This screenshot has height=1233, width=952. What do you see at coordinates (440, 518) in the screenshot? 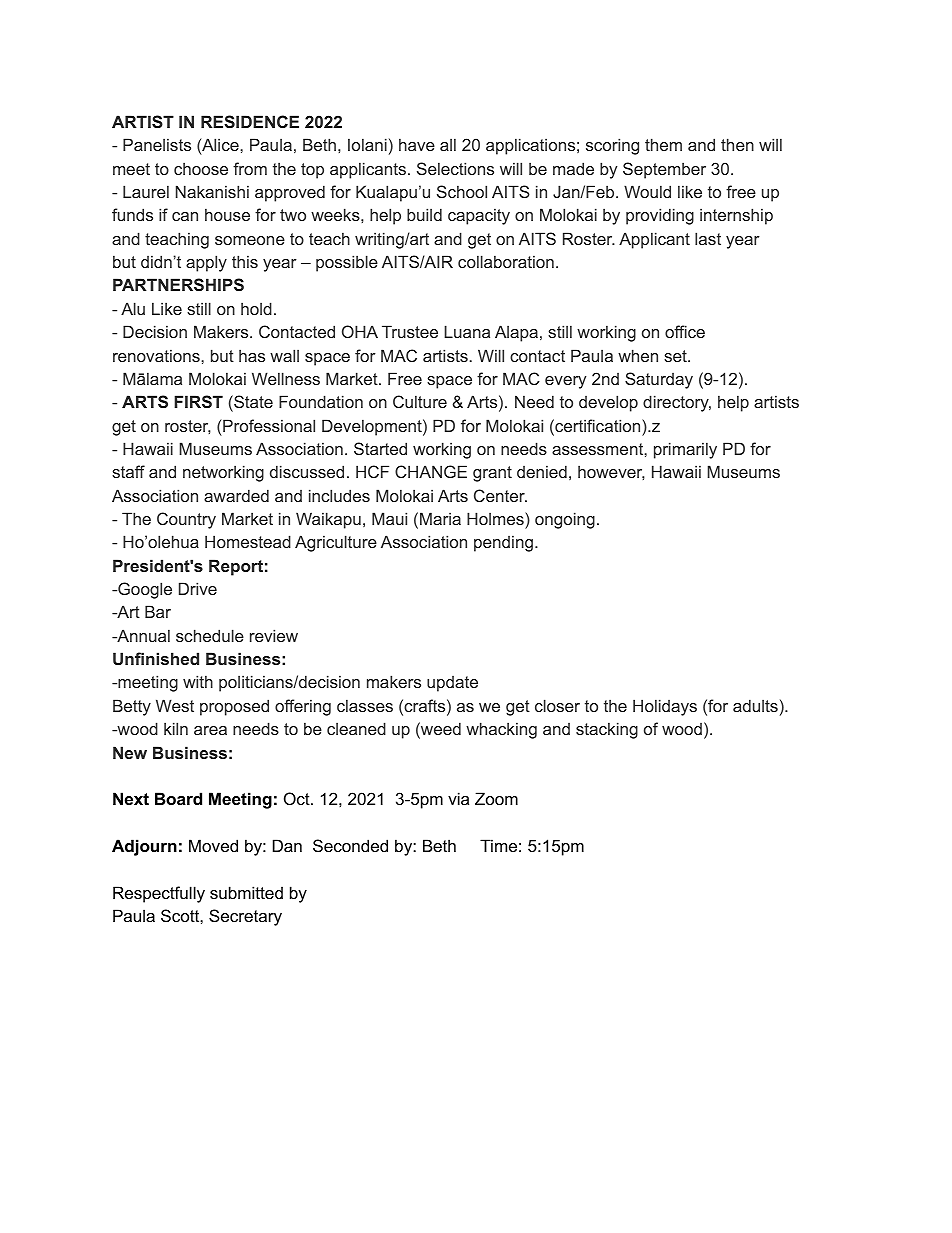
I see `Maria` at bounding box center [440, 518].
